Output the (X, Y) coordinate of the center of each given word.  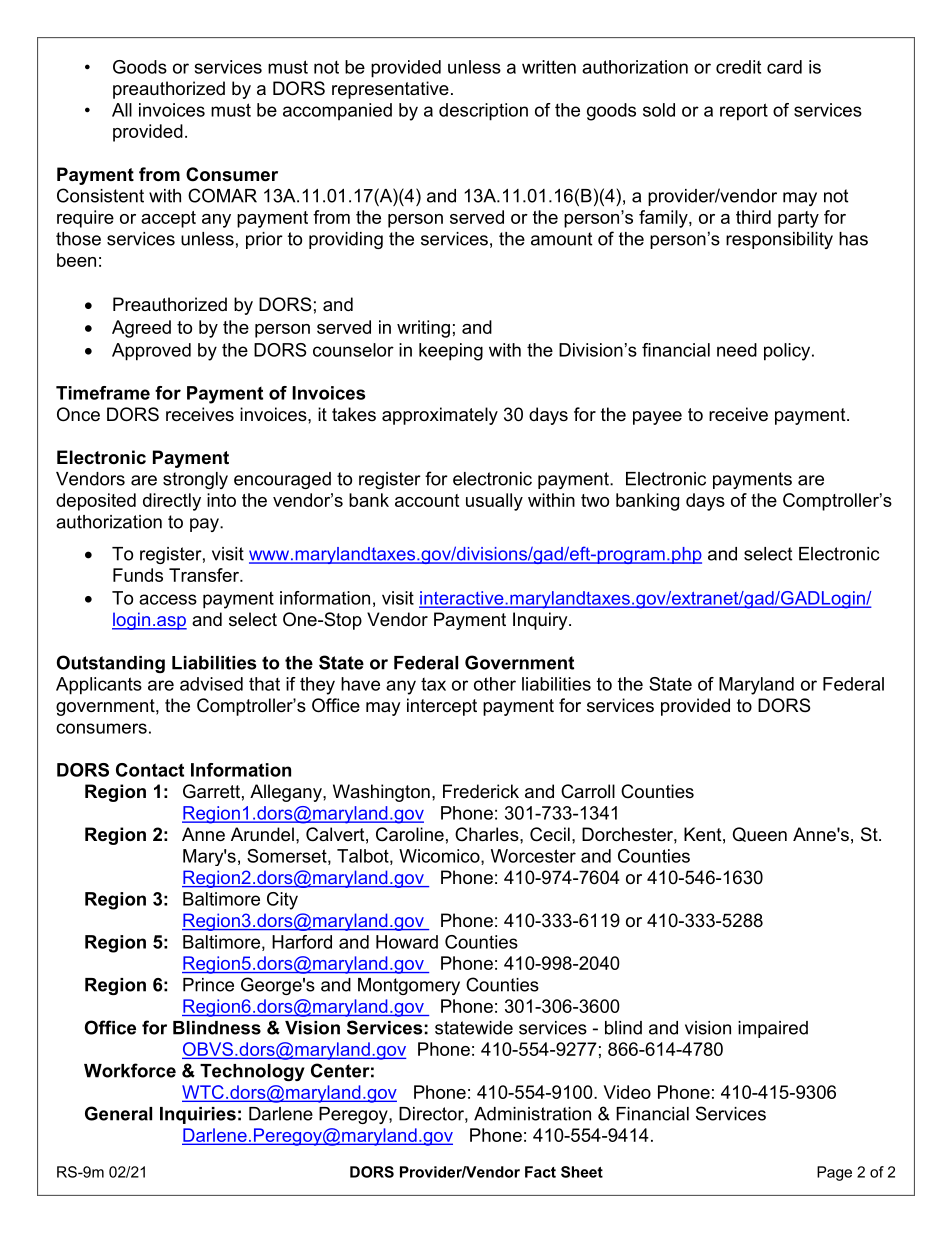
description (483, 112)
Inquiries (198, 1115)
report (744, 112)
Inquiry (541, 621)
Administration (532, 1114)
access (168, 599)
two (595, 500)
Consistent (100, 195)
